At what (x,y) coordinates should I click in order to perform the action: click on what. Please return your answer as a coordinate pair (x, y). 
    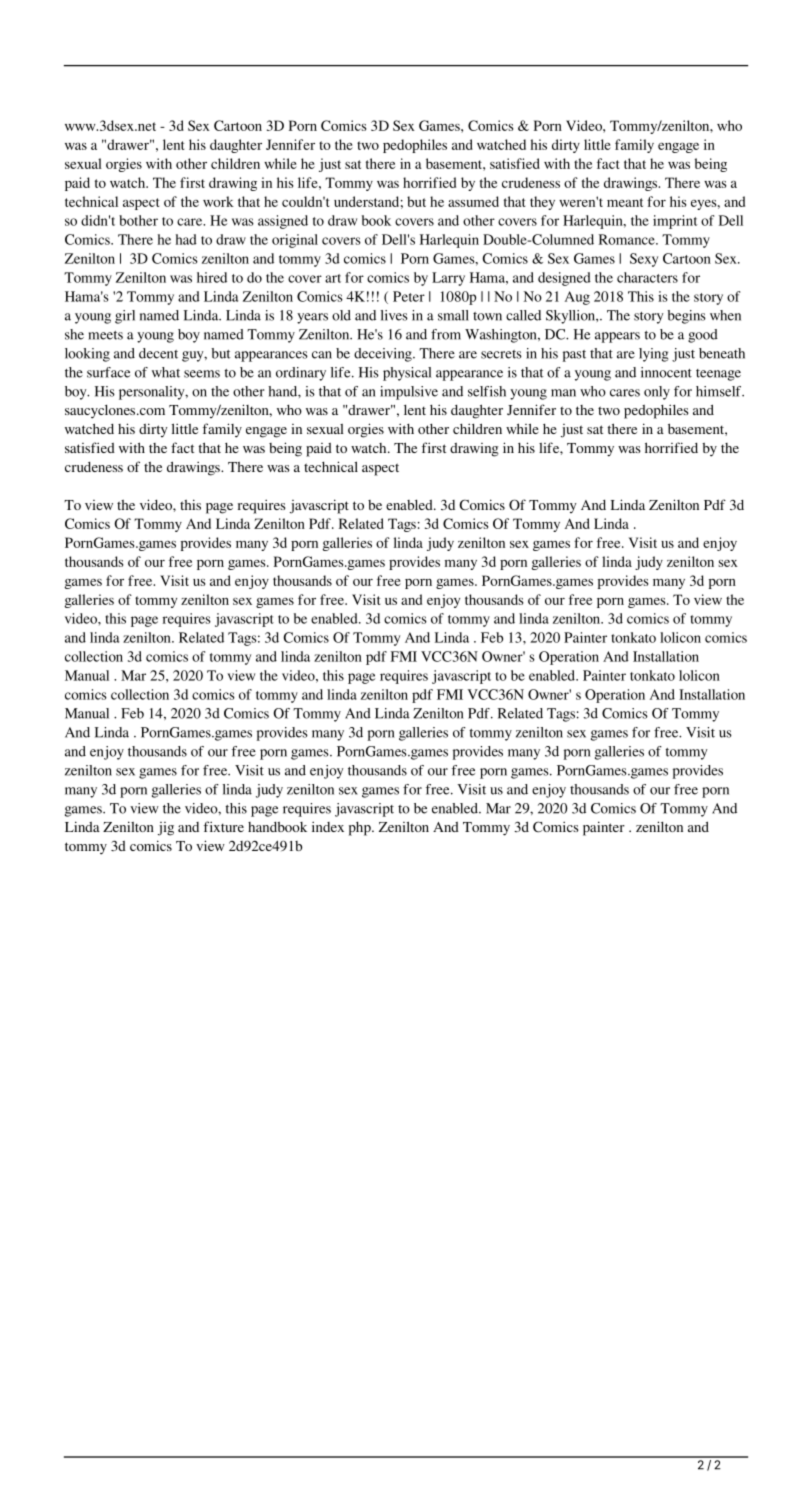
    Looking at the image, I should click on (166, 372).
